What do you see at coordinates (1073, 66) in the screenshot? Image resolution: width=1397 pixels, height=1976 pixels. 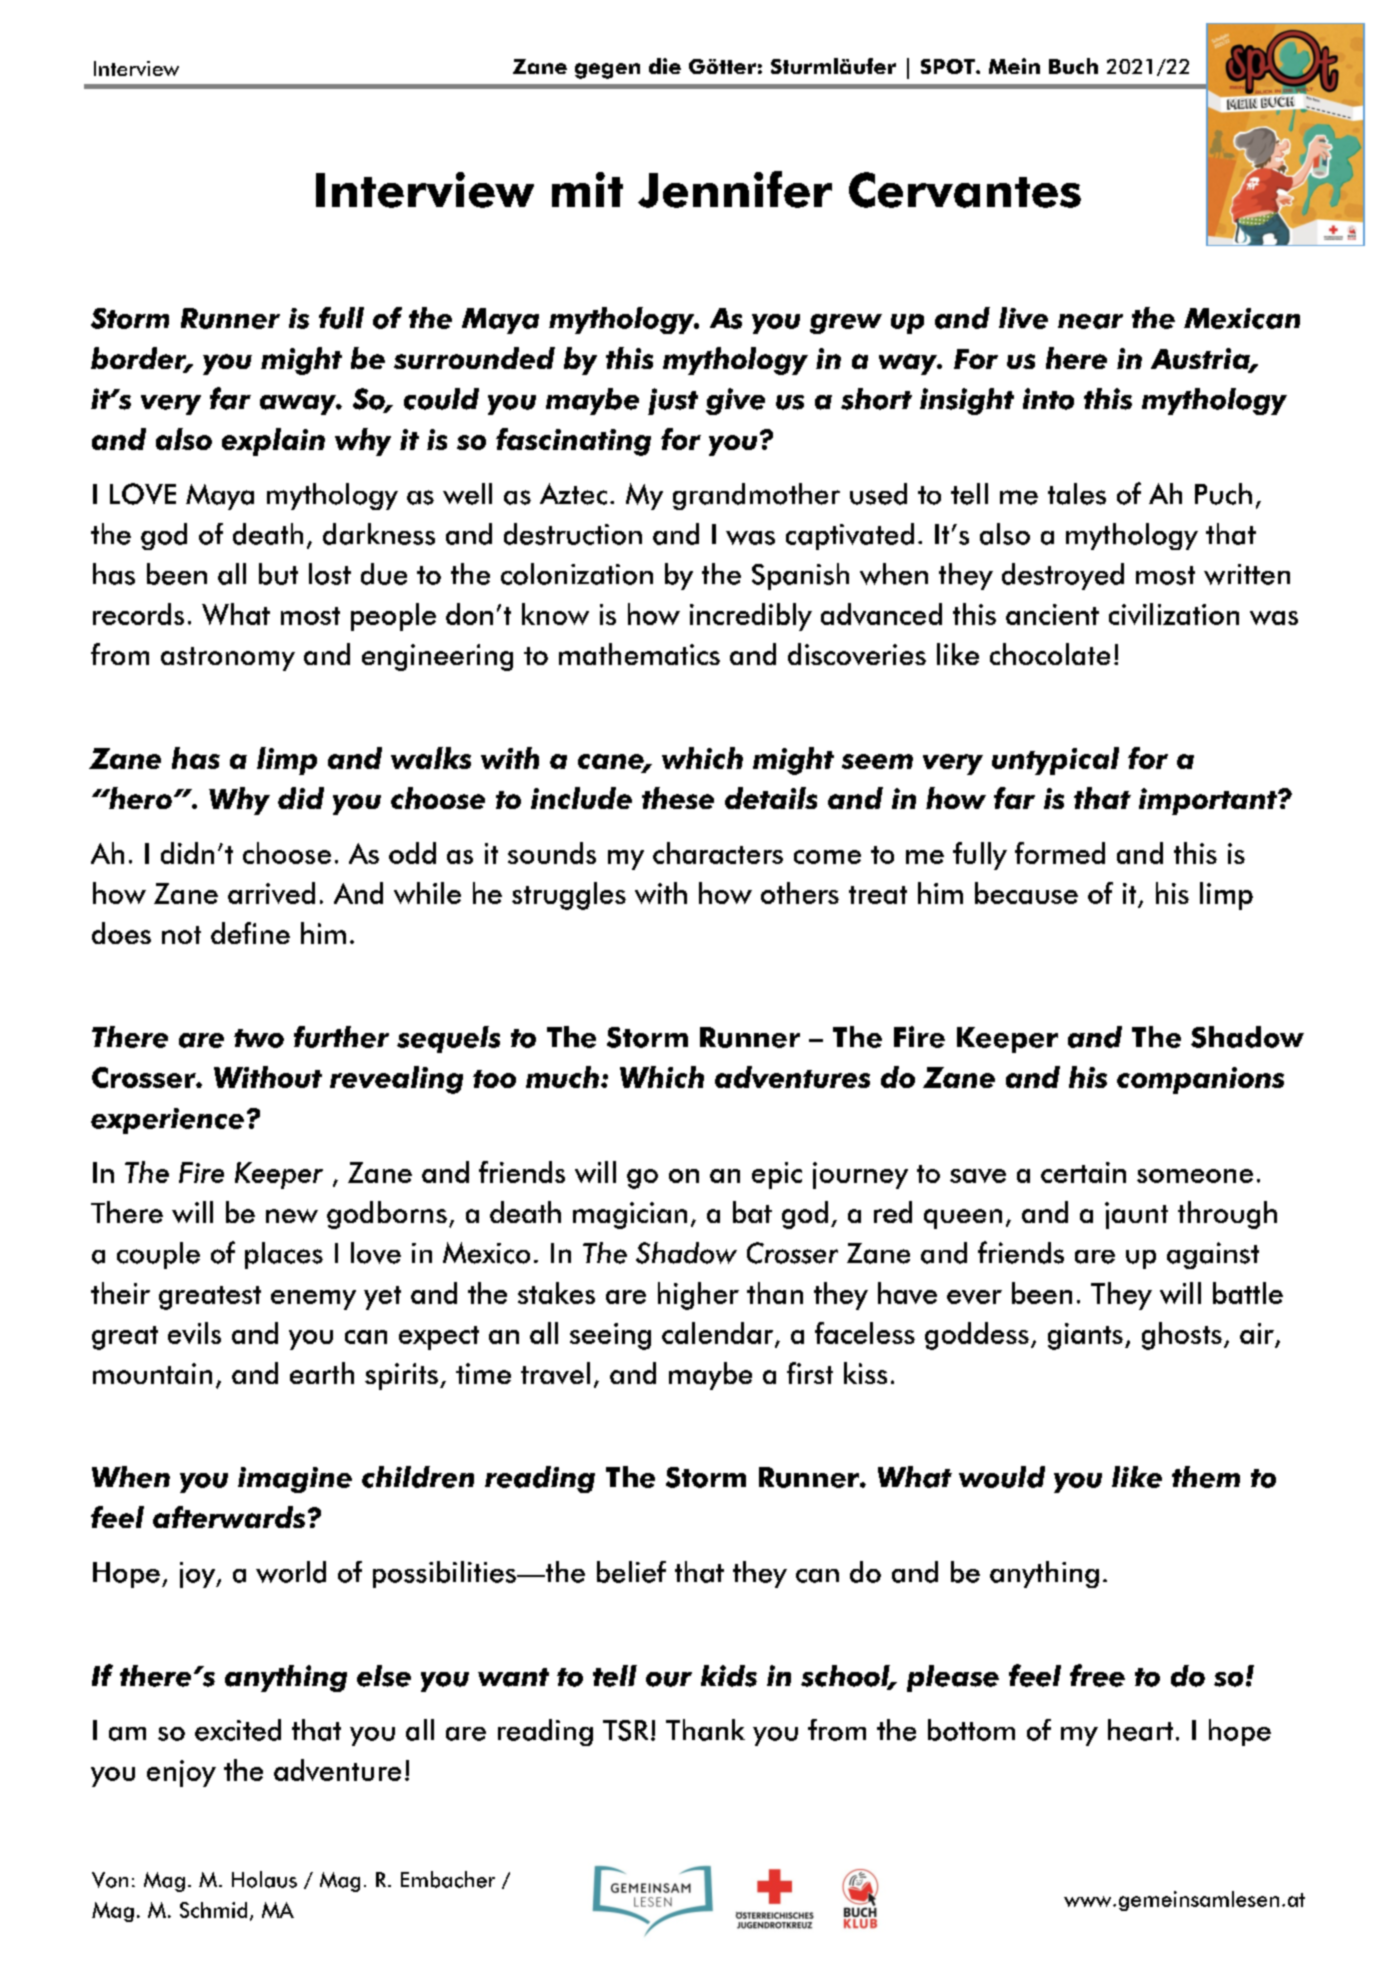 I see `Buch` at bounding box center [1073, 66].
